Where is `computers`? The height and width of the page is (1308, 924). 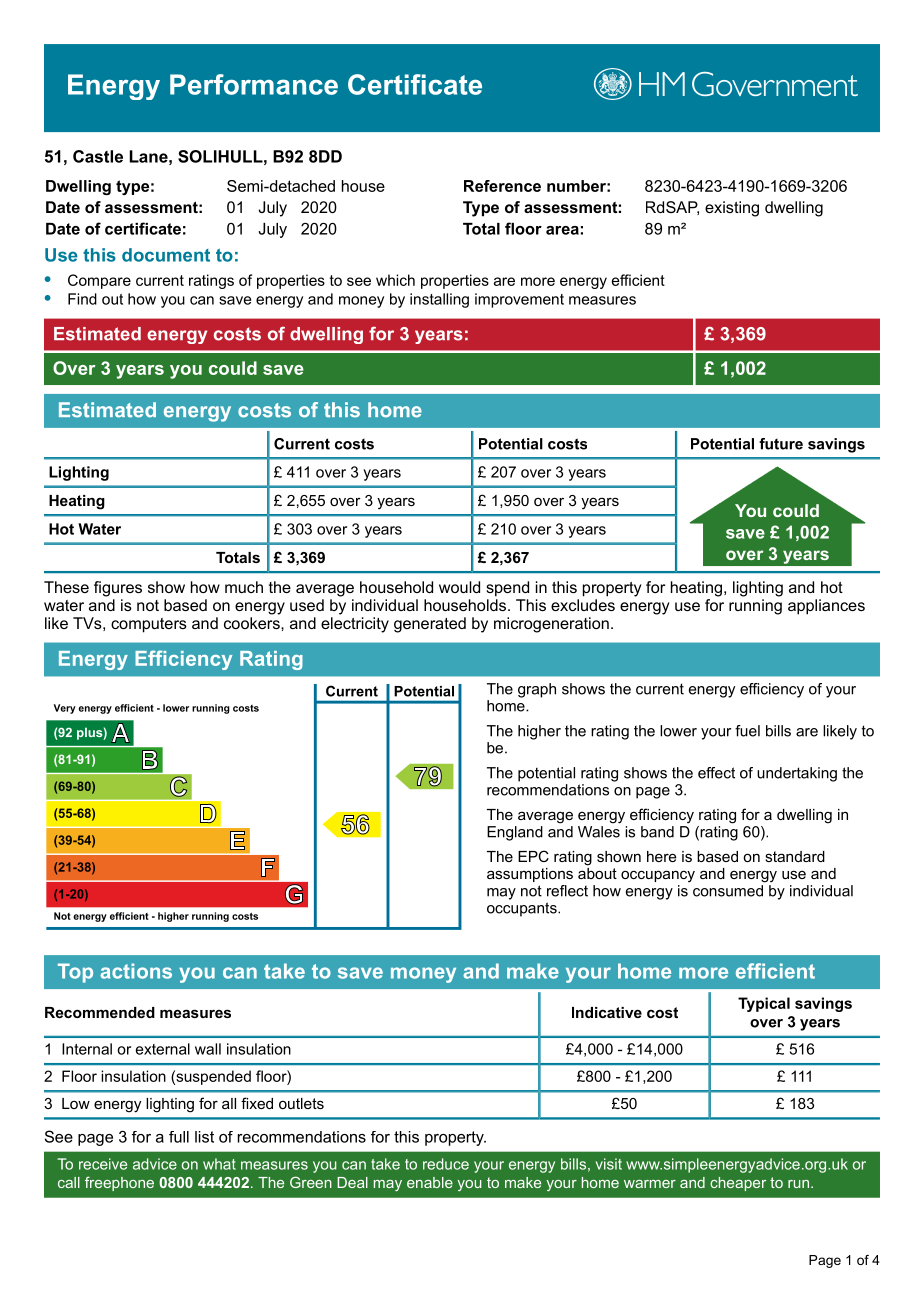 computers is located at coordinates (149, 625).
